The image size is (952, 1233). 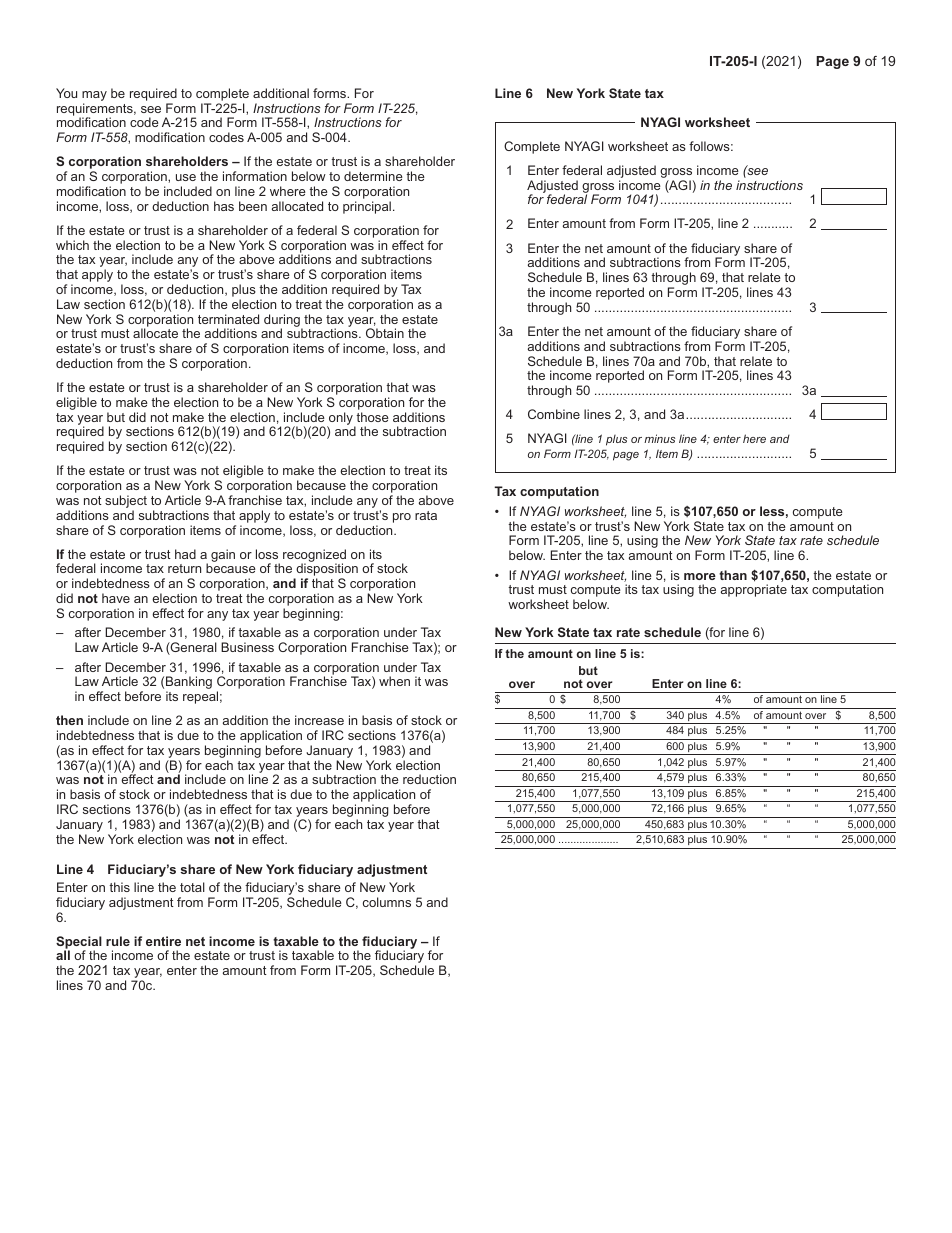 I want to click on may, so click(x=94, y=96).
